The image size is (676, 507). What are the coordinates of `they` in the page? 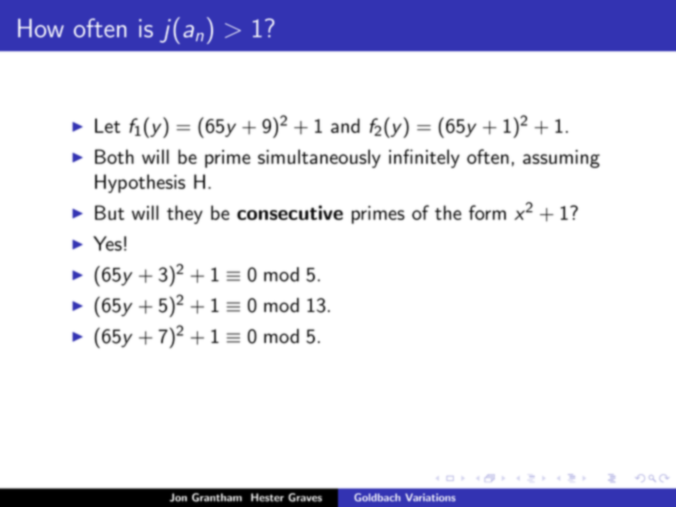 It's located at (185, 214).
